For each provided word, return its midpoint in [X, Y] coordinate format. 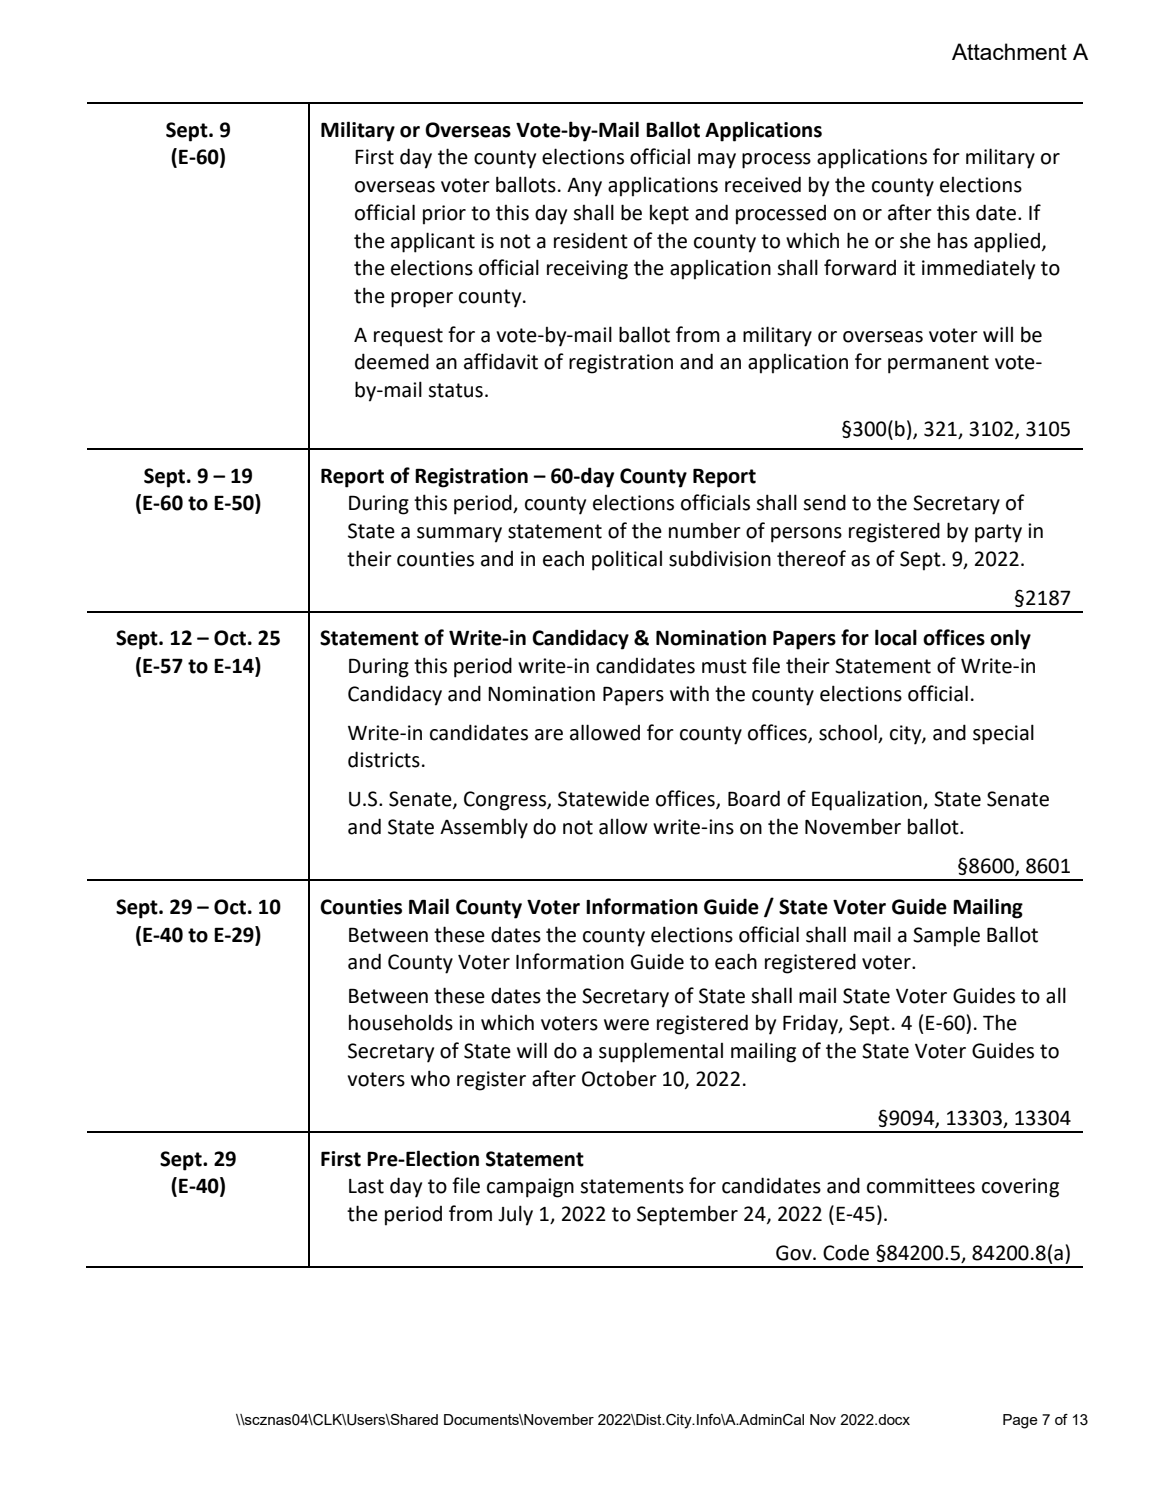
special [1003, 734]
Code [846, 1253]
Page [1020, 1421]
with [689, 694]
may [717, 161]
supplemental [661, 1052]
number [705, 531]
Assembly [484, 829]
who [430, 1078]
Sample [946, 937]
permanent [938, 364]
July [515, 1215]
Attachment [1009, 51]
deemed [392, 361]
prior [444, 215]
